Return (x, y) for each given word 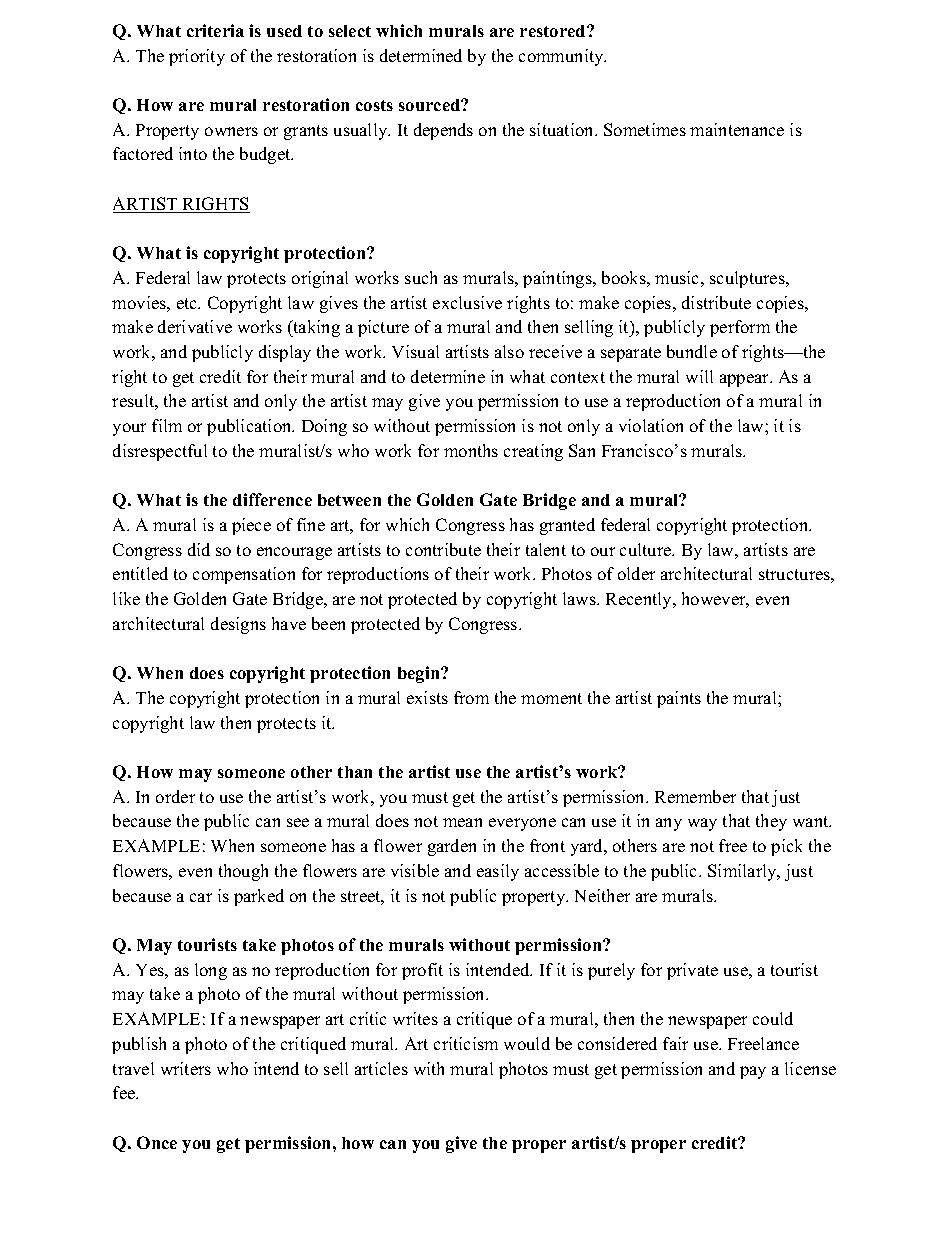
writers (186, 1068)
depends (443, 131)
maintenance (737, 129)
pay (753, 1072)
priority (197, 57)
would (527, 1043)
